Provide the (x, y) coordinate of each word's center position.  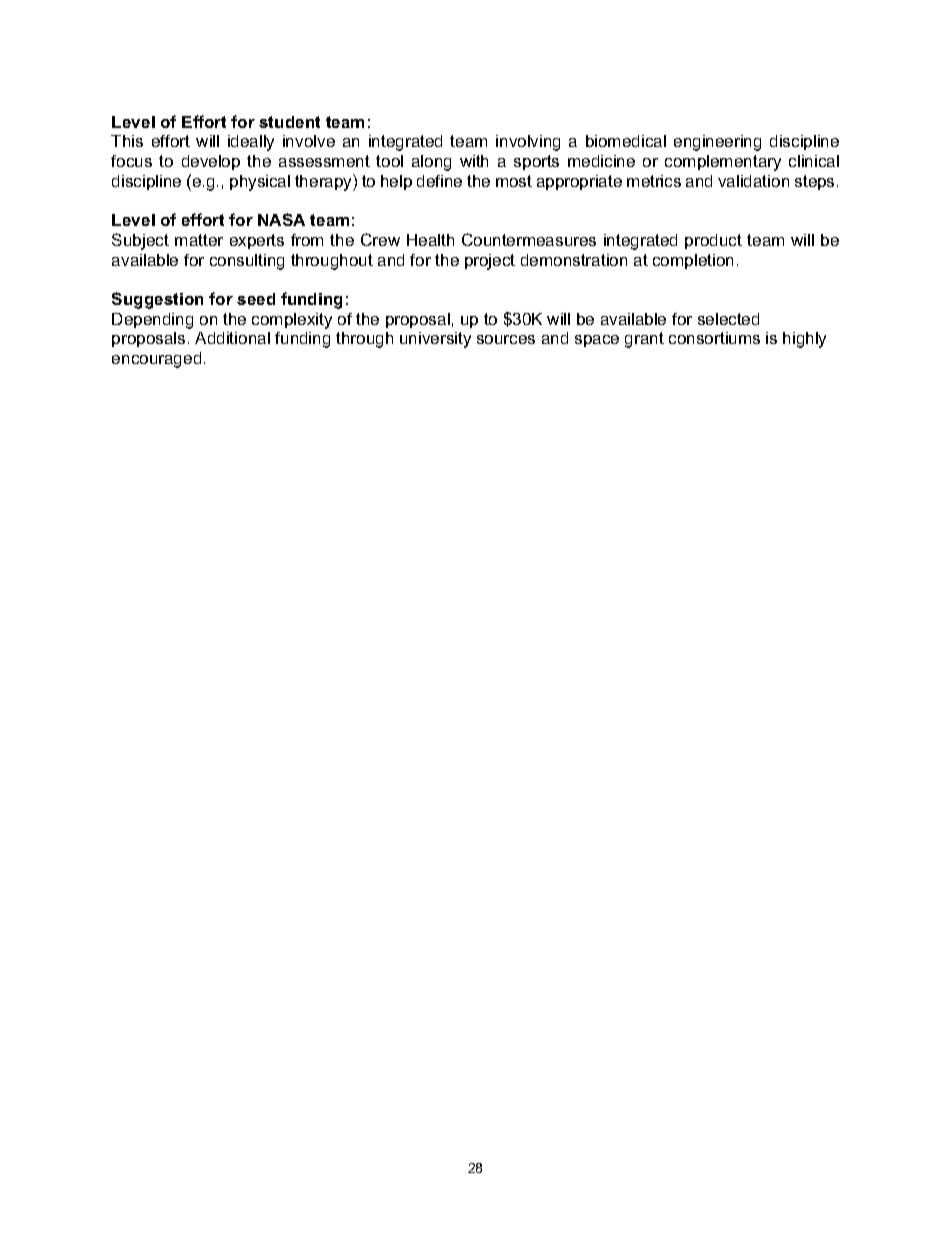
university (435, 340)
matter (199, 240)
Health (430, 240)
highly (804, 340)
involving (528, 143)
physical (260, 183)
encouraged (156, 360)
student (289, 122)
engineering (717, 143)
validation (753, 181)
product (713, 241)
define (439, 181)
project (490, 262)
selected (728, 319)
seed (256, 299)
